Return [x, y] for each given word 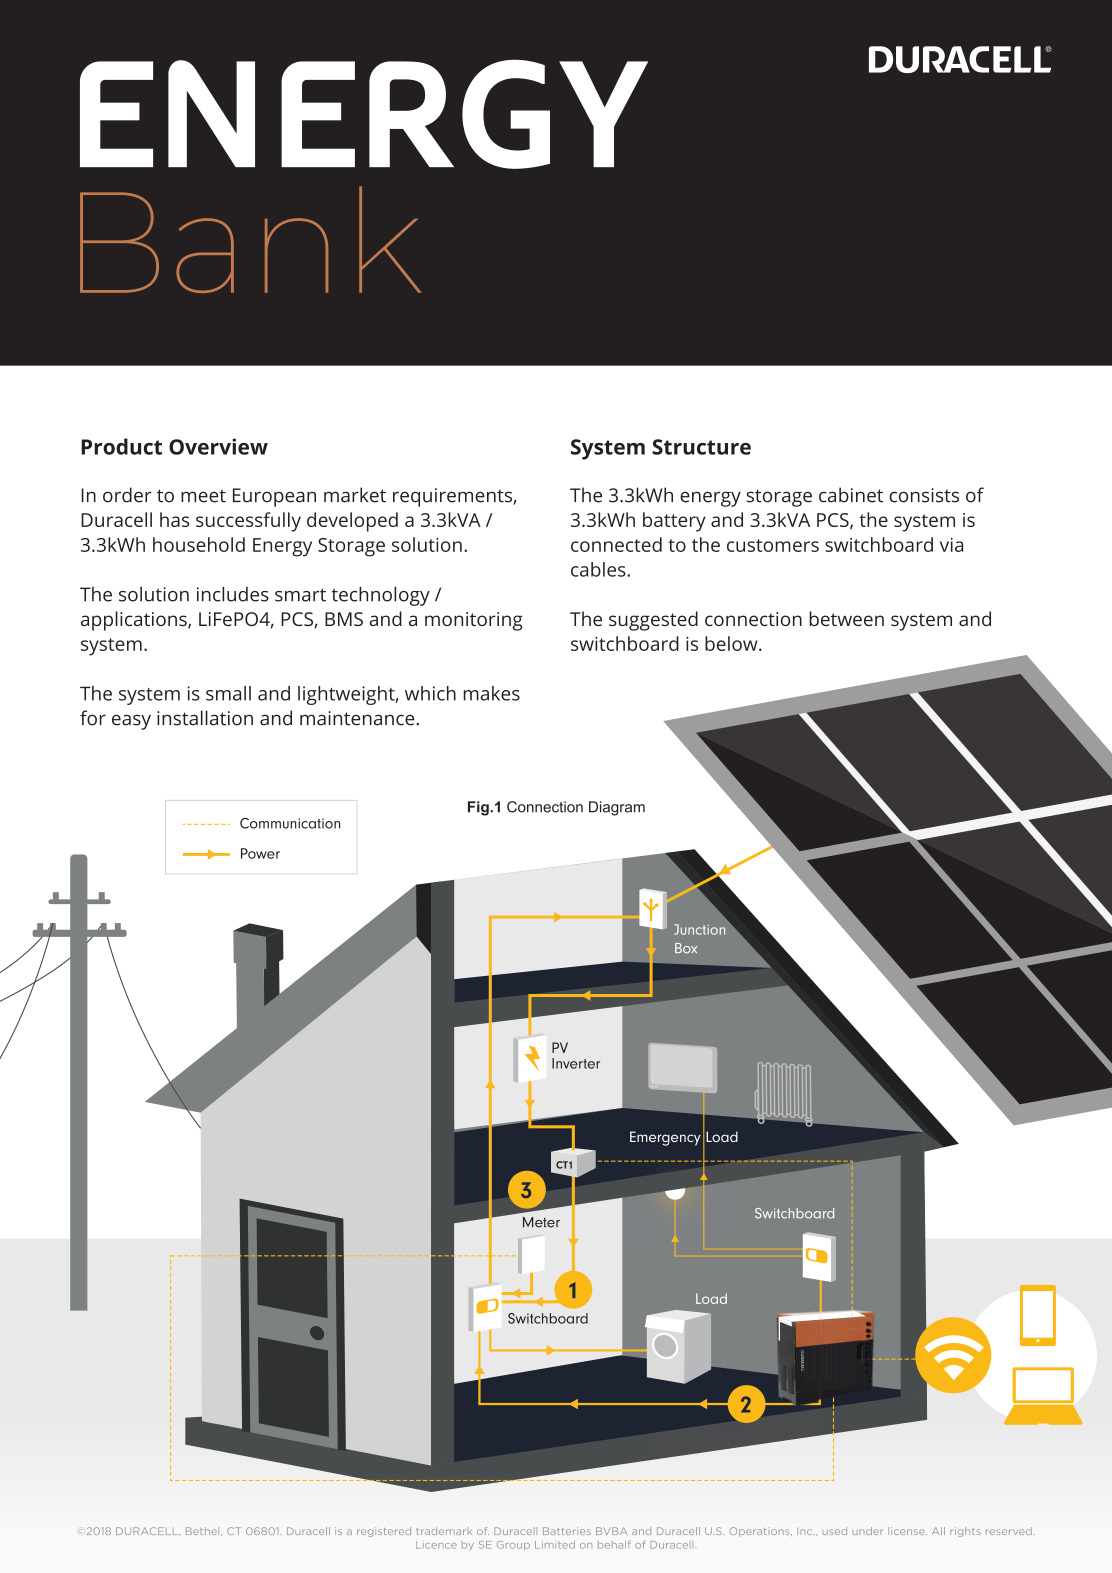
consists [924, 495]
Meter [541, 1222]
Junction [699, 929]
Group [513, 1545]
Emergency [665, 1138]
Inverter [576, 1063]
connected [616, 544]
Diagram [617, 808]
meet [203, 496]
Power [260, 853]
